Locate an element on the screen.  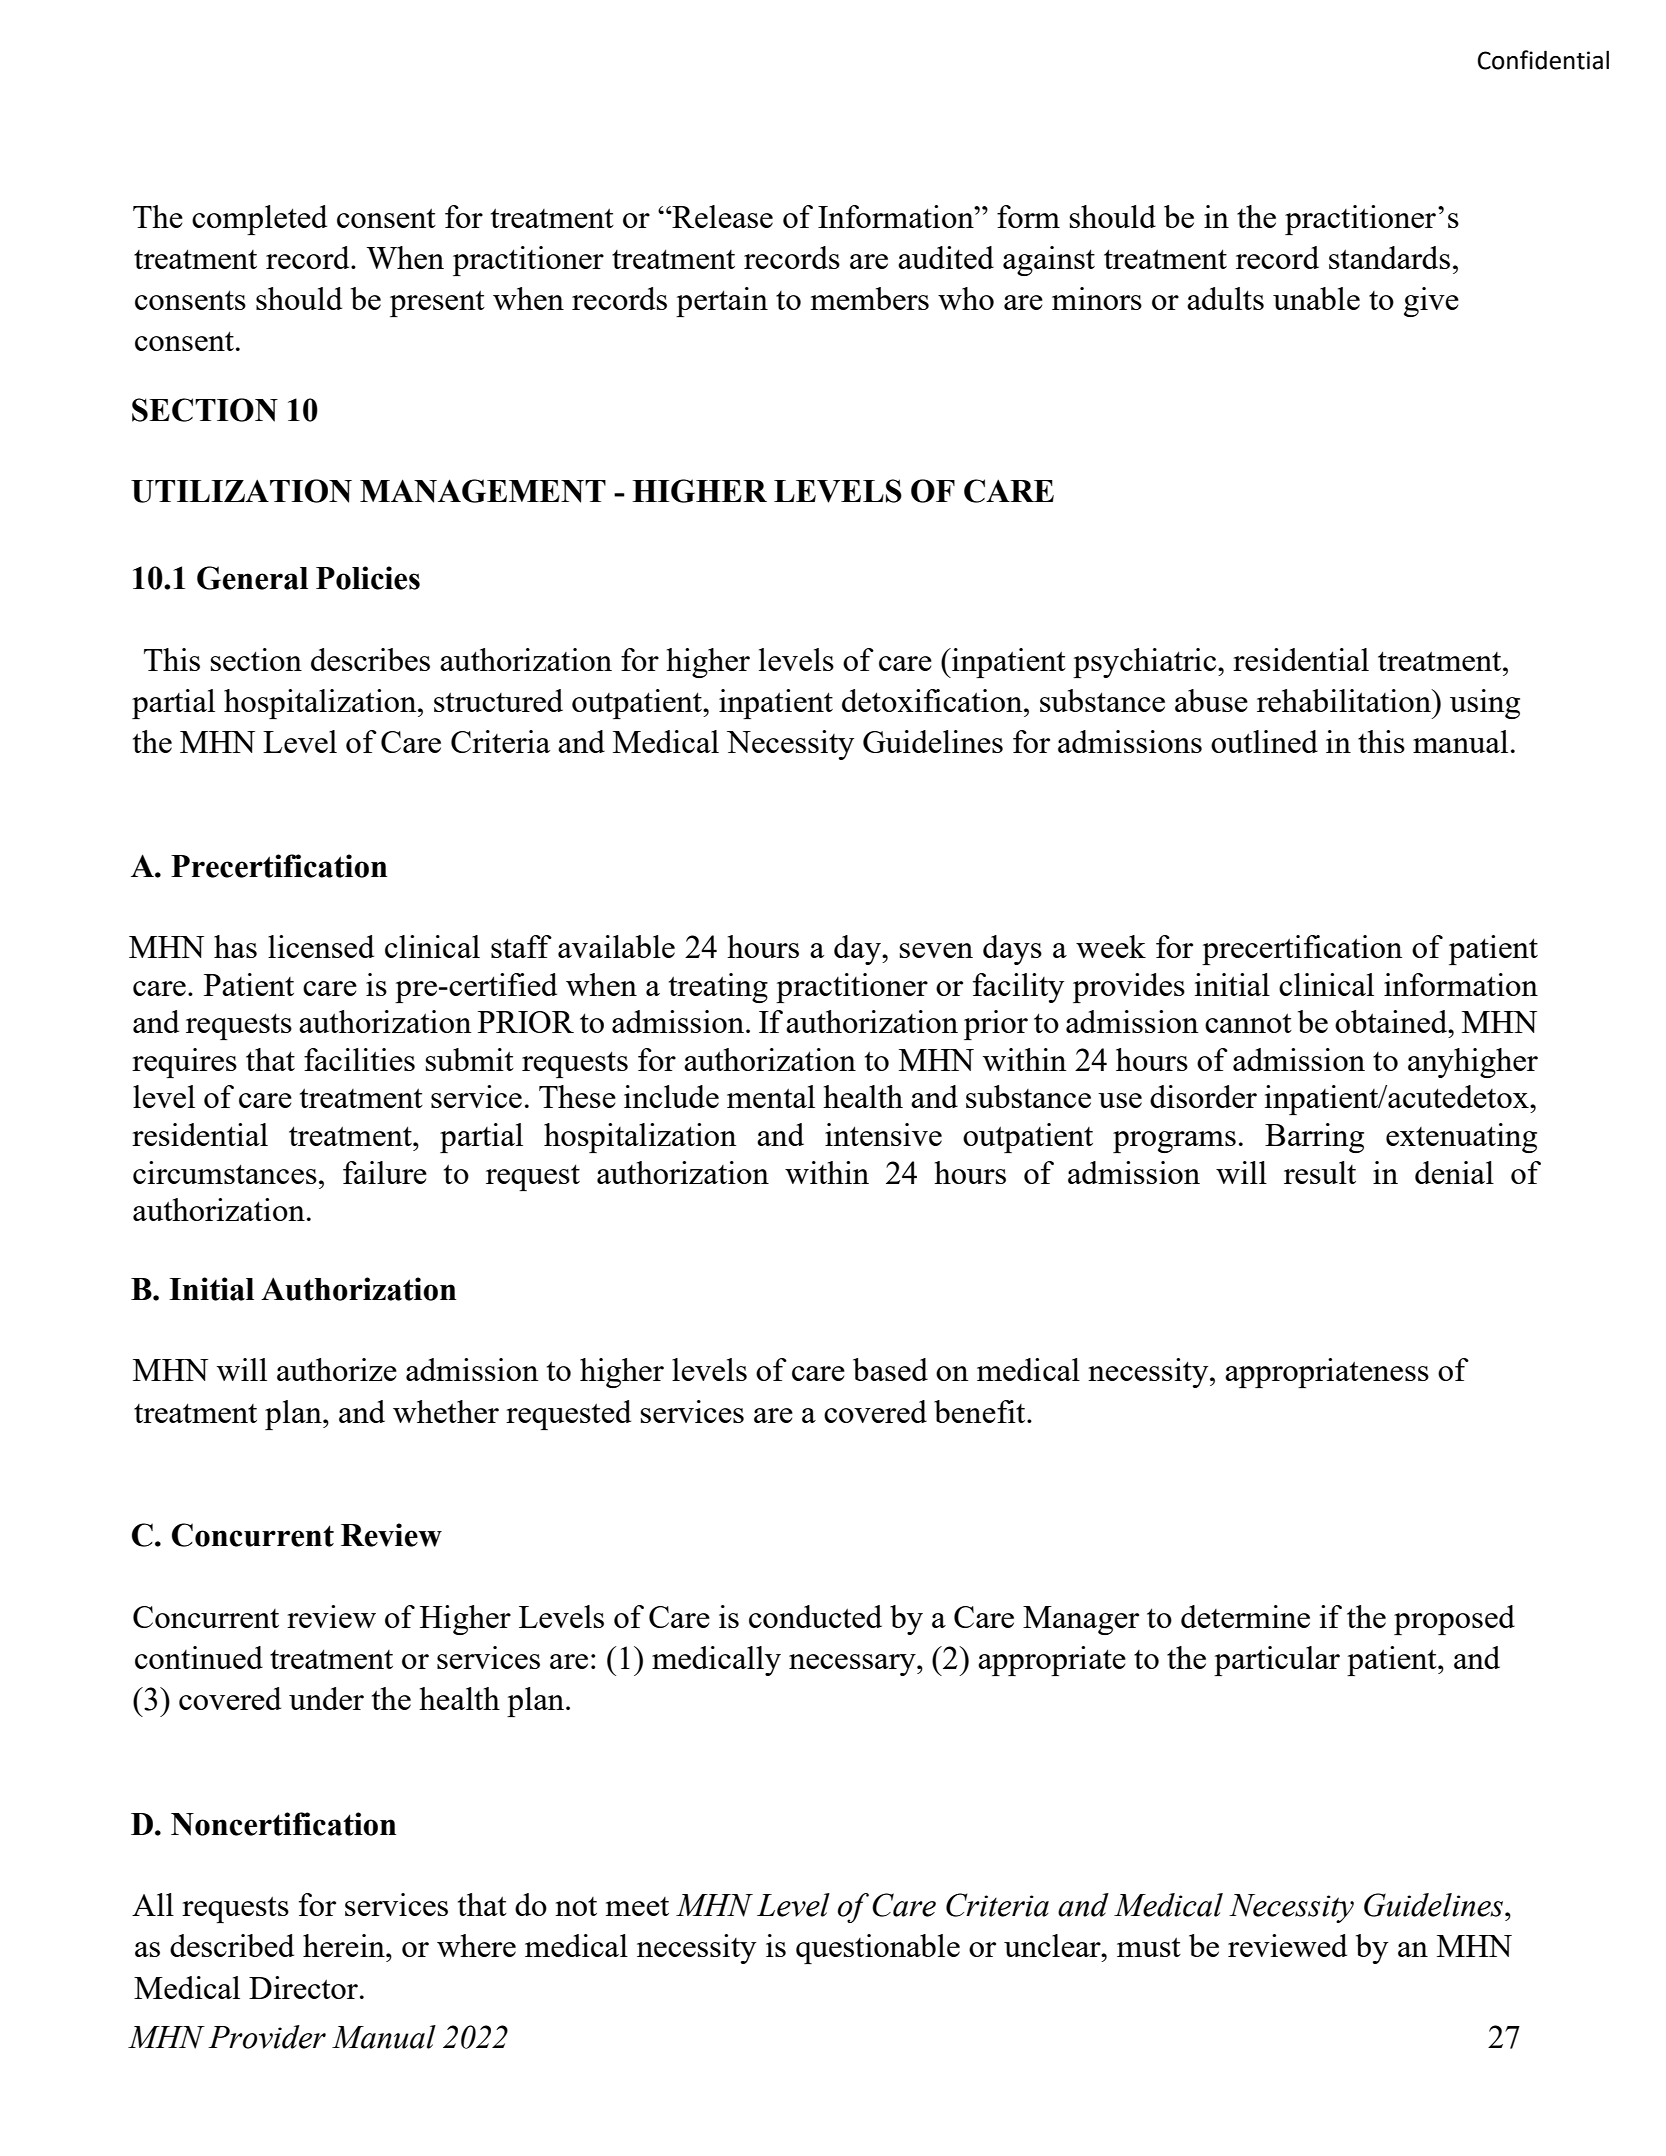
Release is located at coordinates (721, 216).
